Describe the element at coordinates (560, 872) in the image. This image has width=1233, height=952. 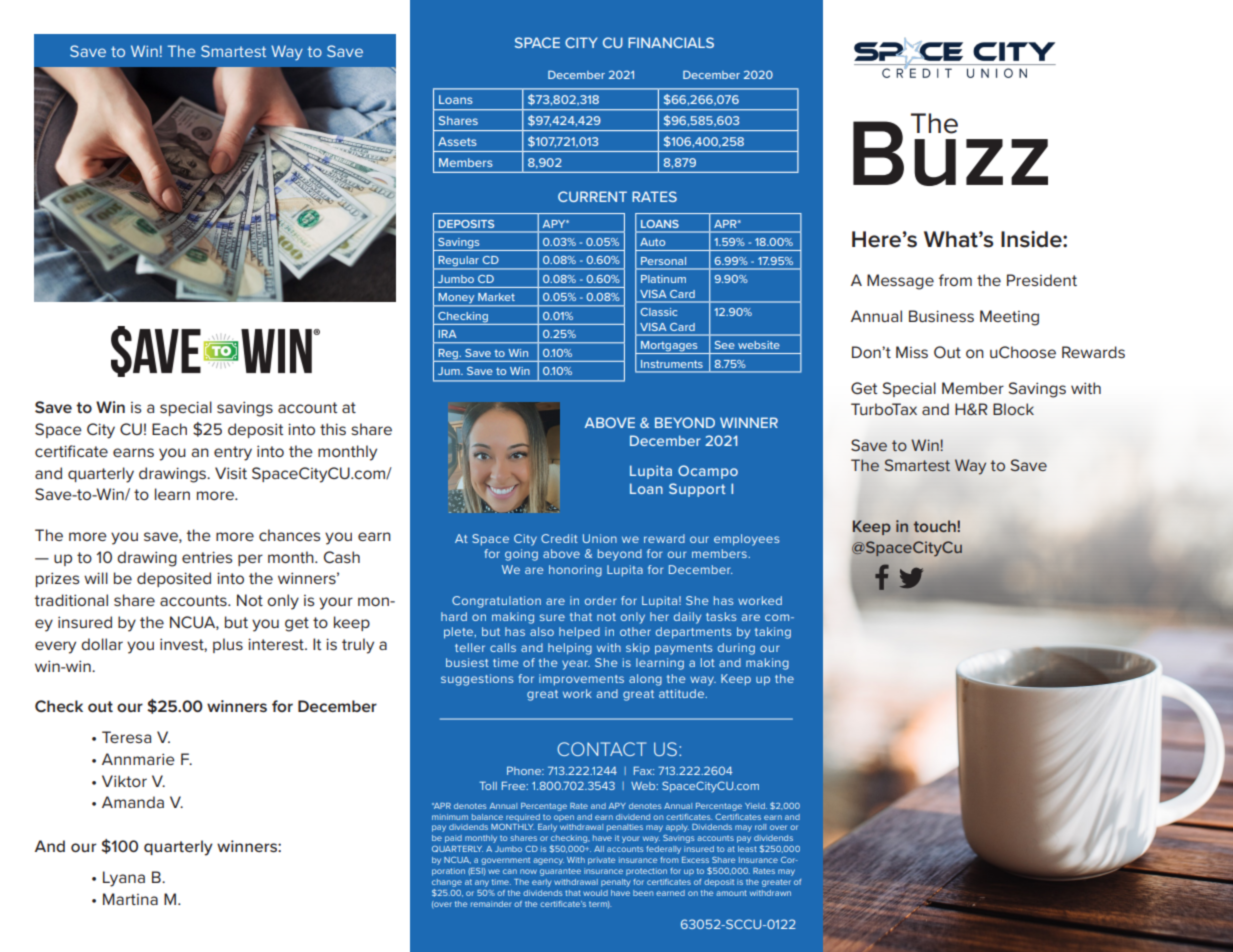
I see `guarantee` at that location.
